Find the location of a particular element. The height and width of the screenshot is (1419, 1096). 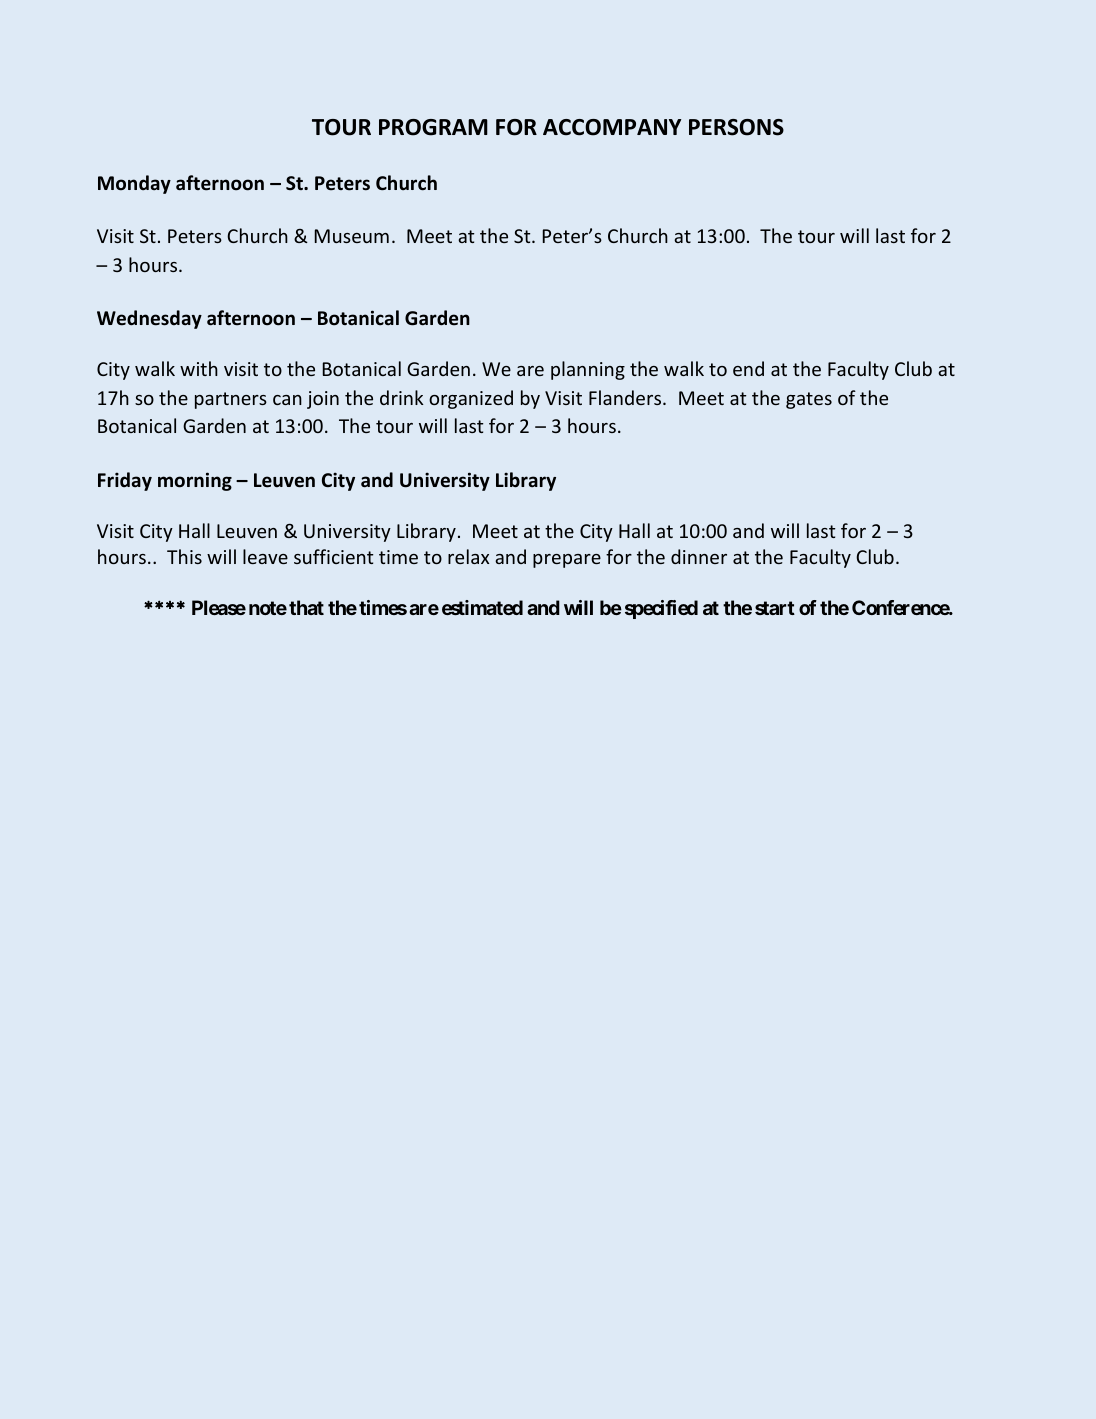

Flanders is located at coordinates (626, 397).
